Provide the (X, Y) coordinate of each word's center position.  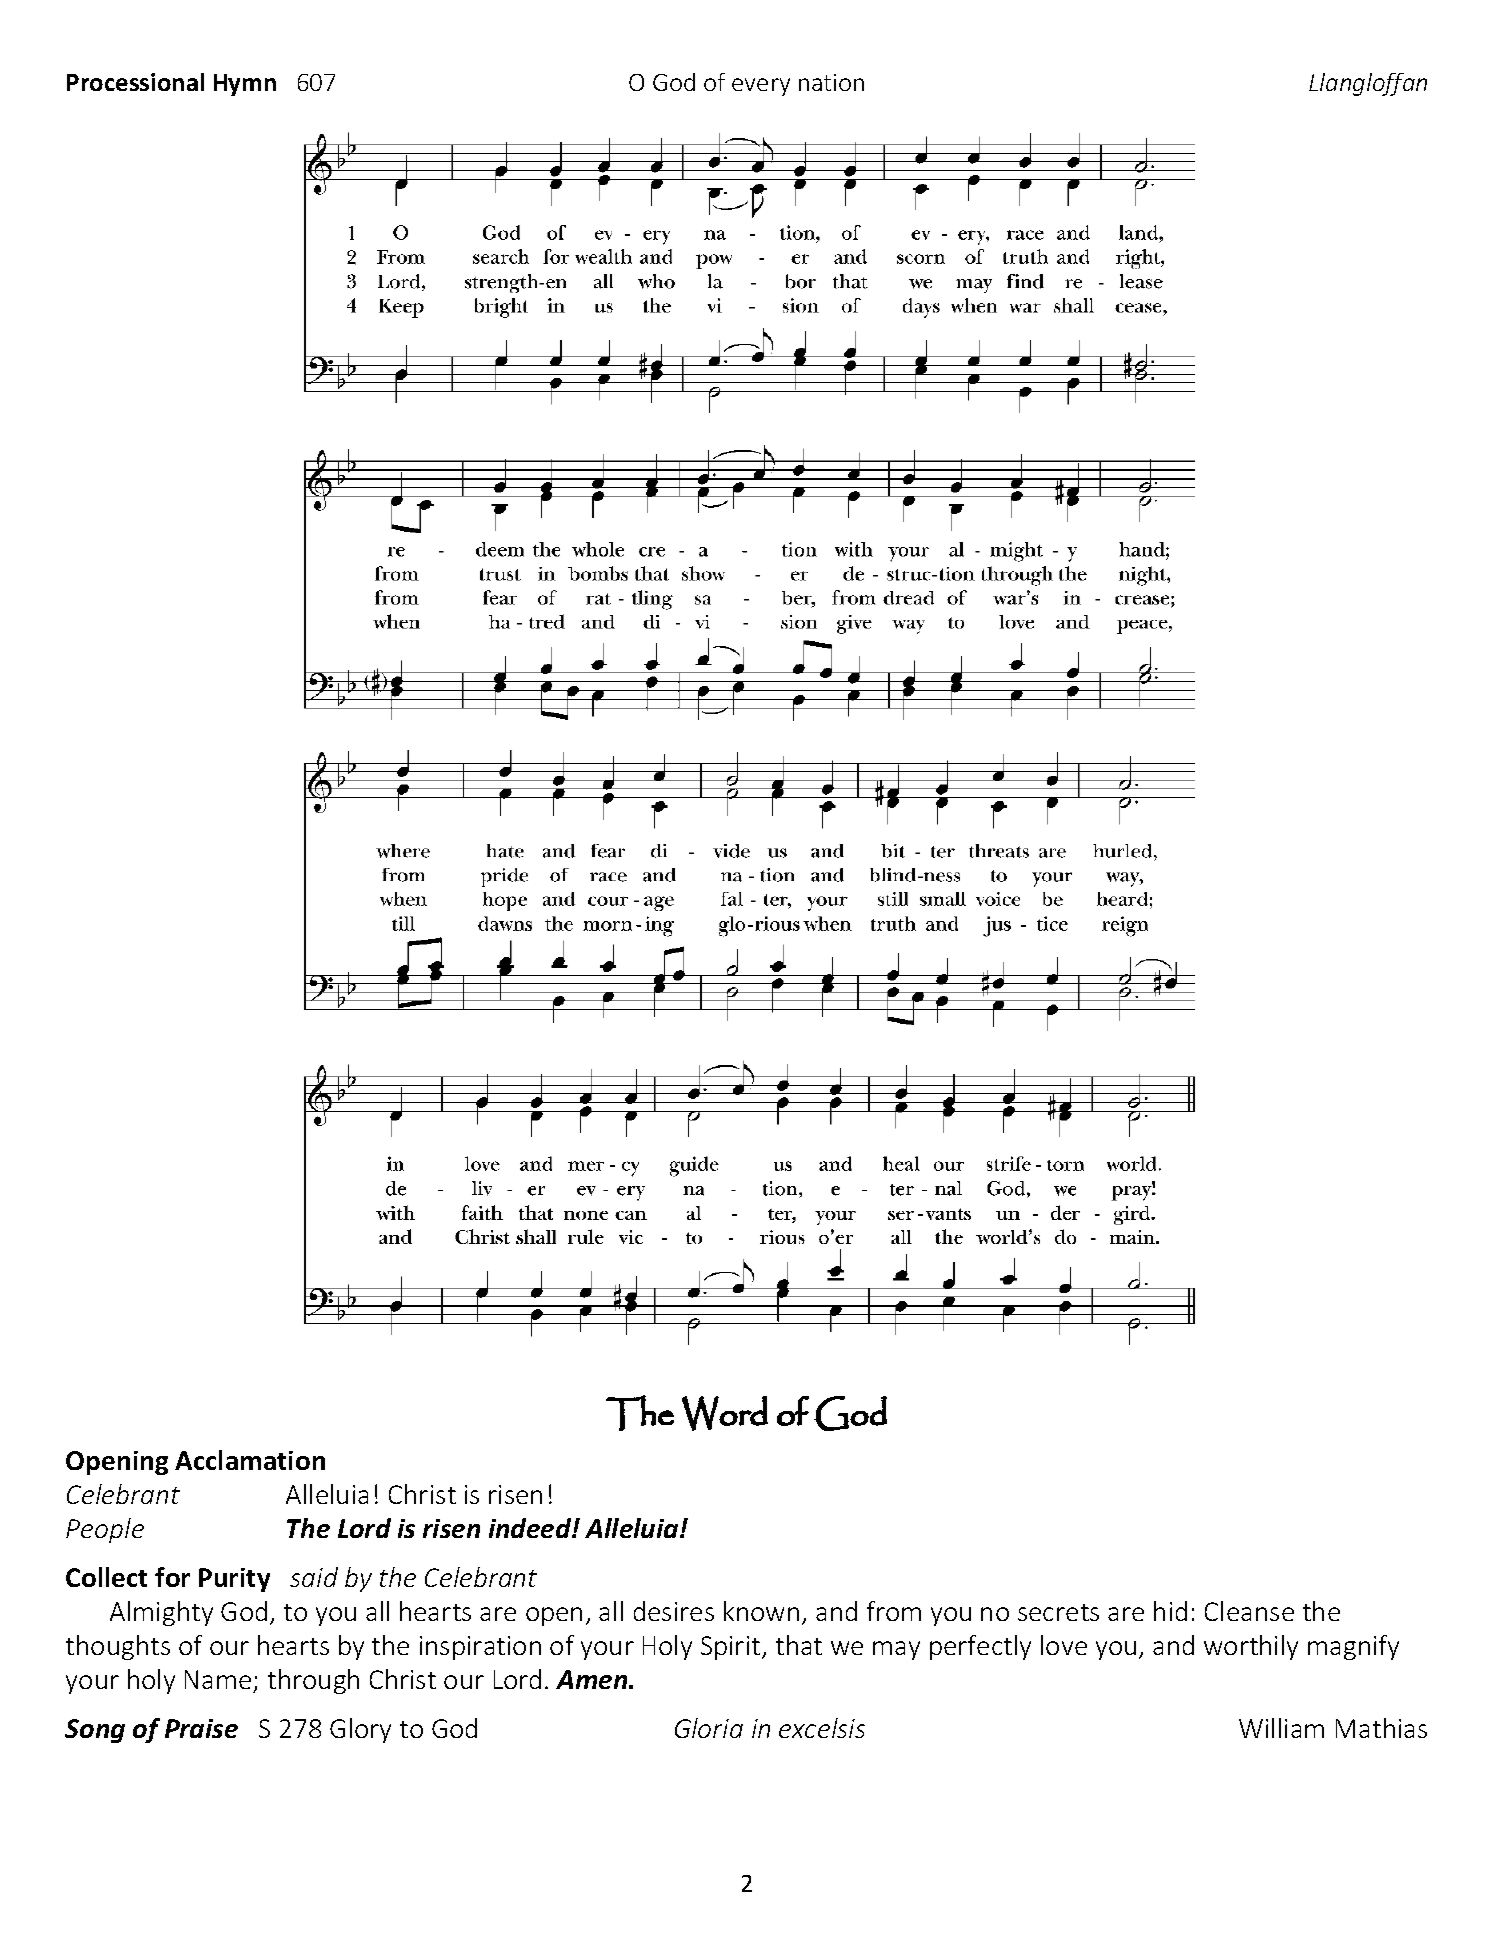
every (761, 87)
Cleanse (1249, 1611)
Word (725, 1413)
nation (831, 82)
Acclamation (250, 1460)
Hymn (245, 85)
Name (219, 1681)
